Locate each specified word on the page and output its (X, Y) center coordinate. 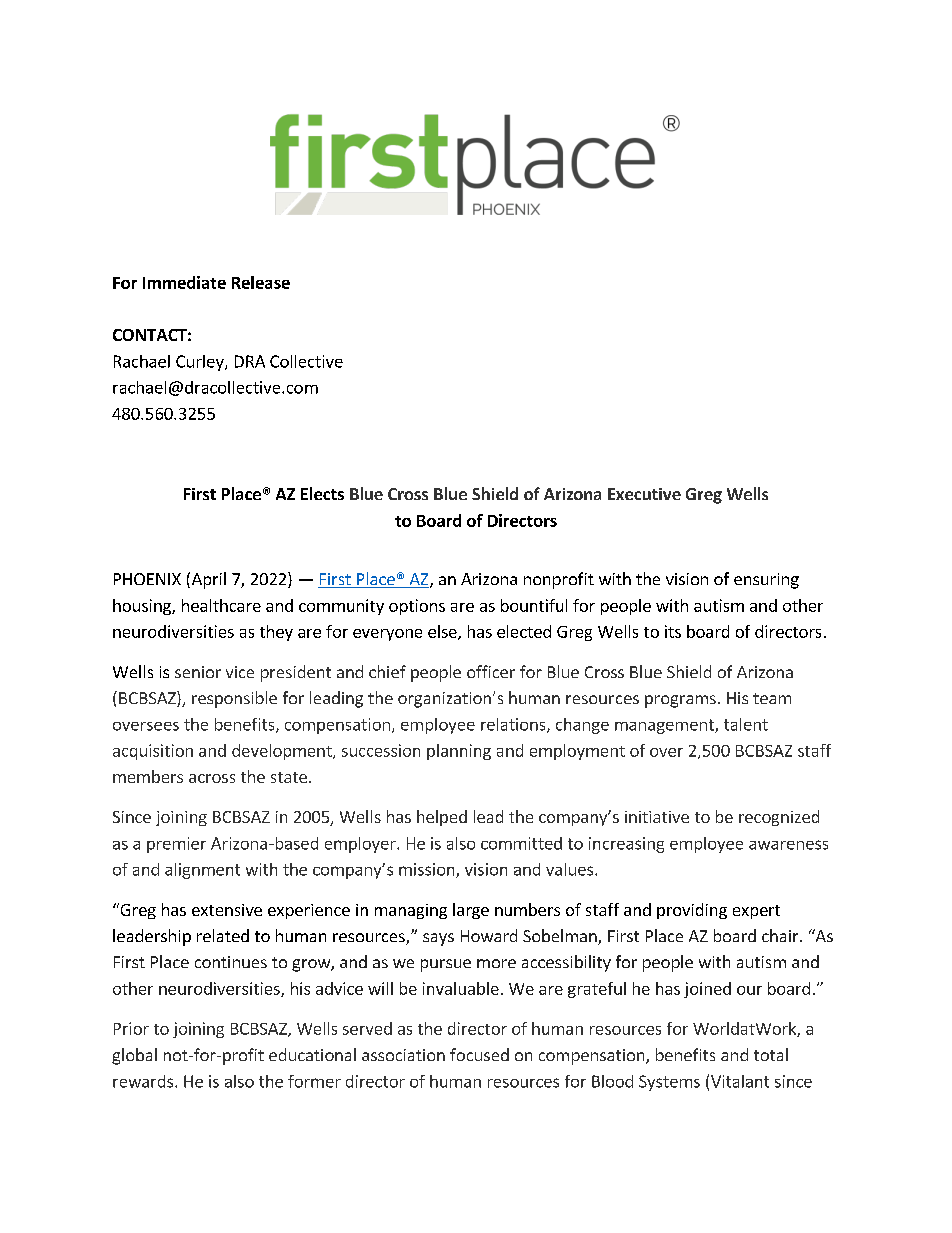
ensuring (766, 581)
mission (428, 870)
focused (479, 1054)
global (134, 1056)
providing (692, 911)
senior (198, 672)
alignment (202, 871)
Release (261, 282)
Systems (669, 1083)
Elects (322, 493)
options (417, 607)
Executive (644, 494)
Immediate (184, 282)
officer (491, 671)
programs (680, 701)
